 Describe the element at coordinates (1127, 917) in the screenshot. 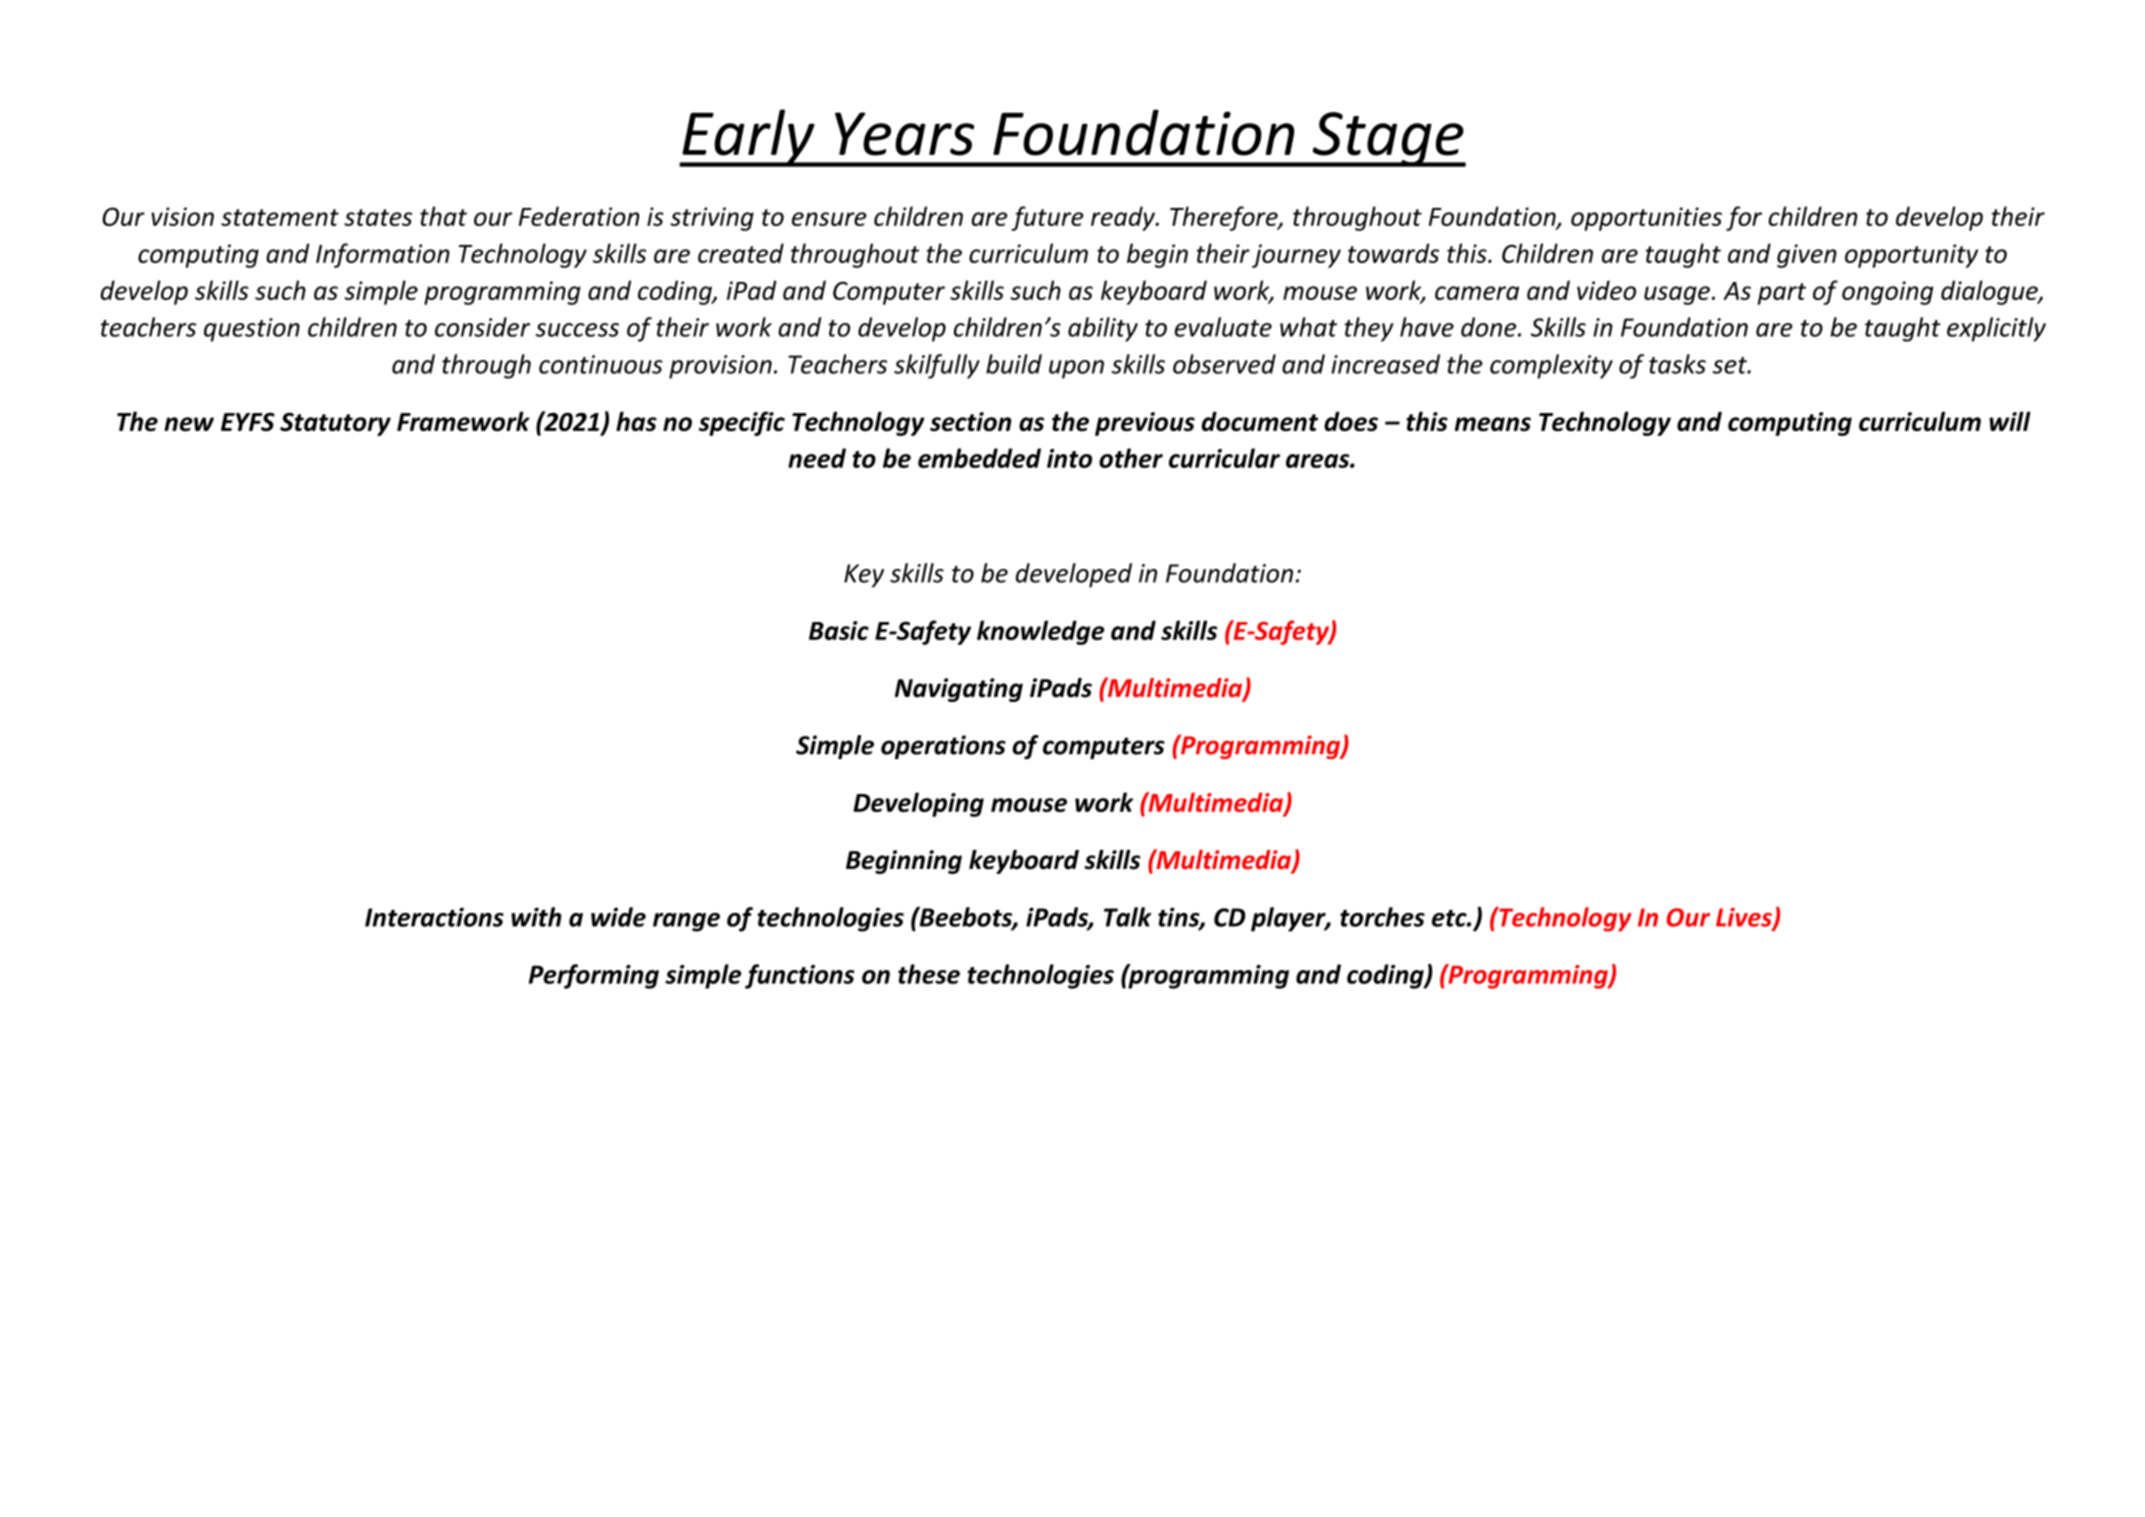

I see `Talk` at that location.
